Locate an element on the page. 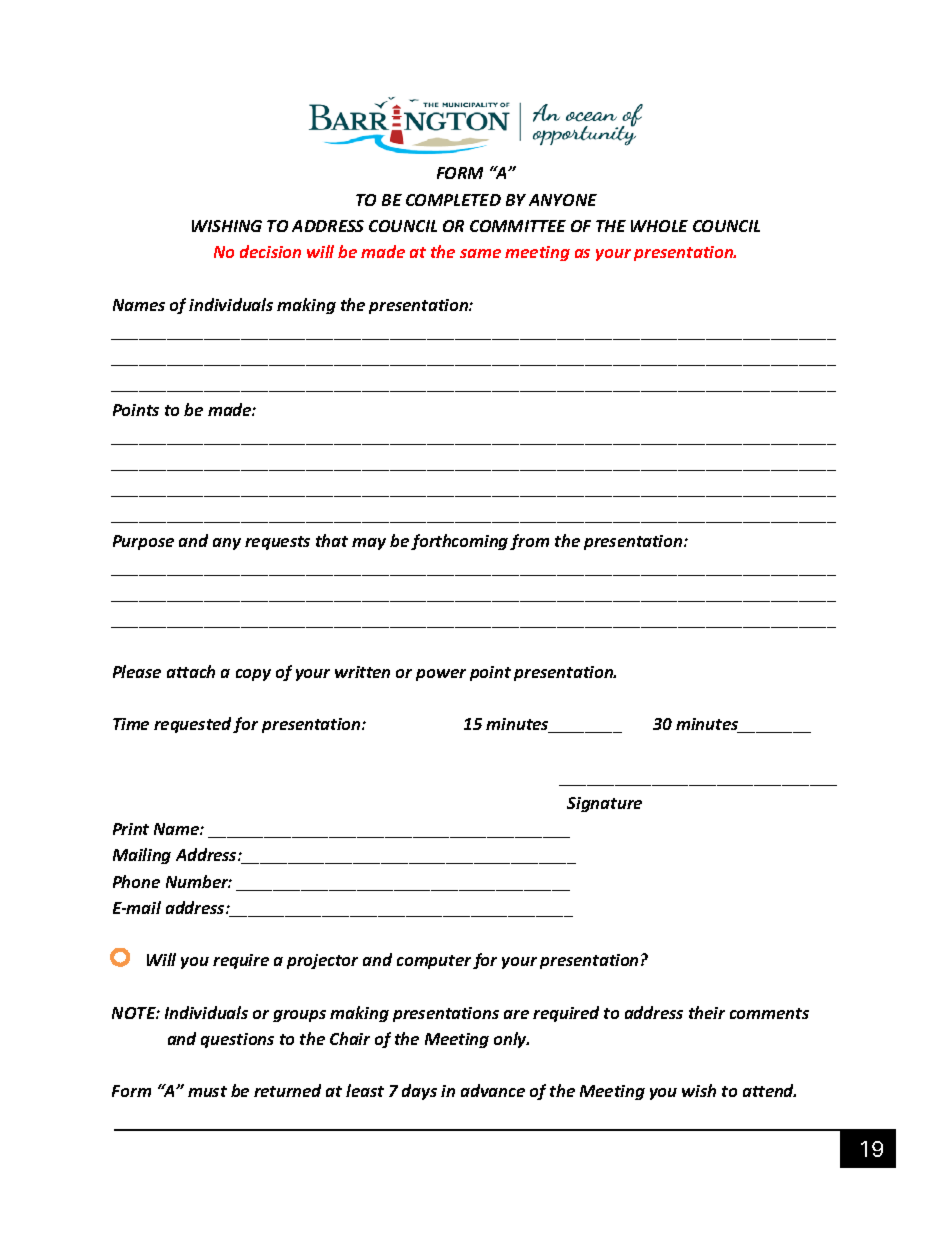  decision is located at coordinates (270, 251).
